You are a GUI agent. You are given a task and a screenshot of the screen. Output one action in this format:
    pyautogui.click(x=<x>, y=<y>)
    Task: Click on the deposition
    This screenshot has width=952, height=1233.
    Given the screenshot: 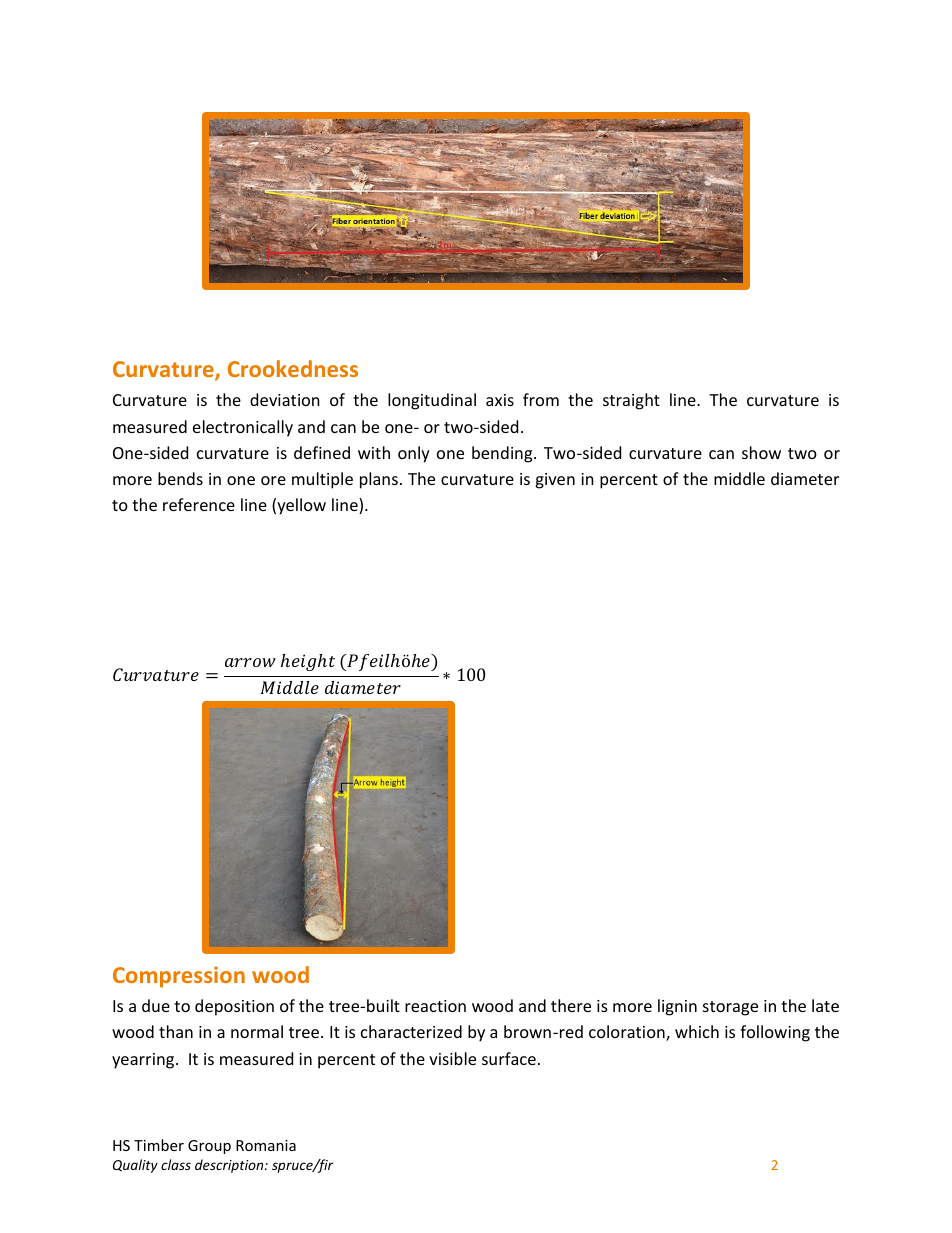 What is the action you would take?
    pyautogui.click(x=234, y=1007)
